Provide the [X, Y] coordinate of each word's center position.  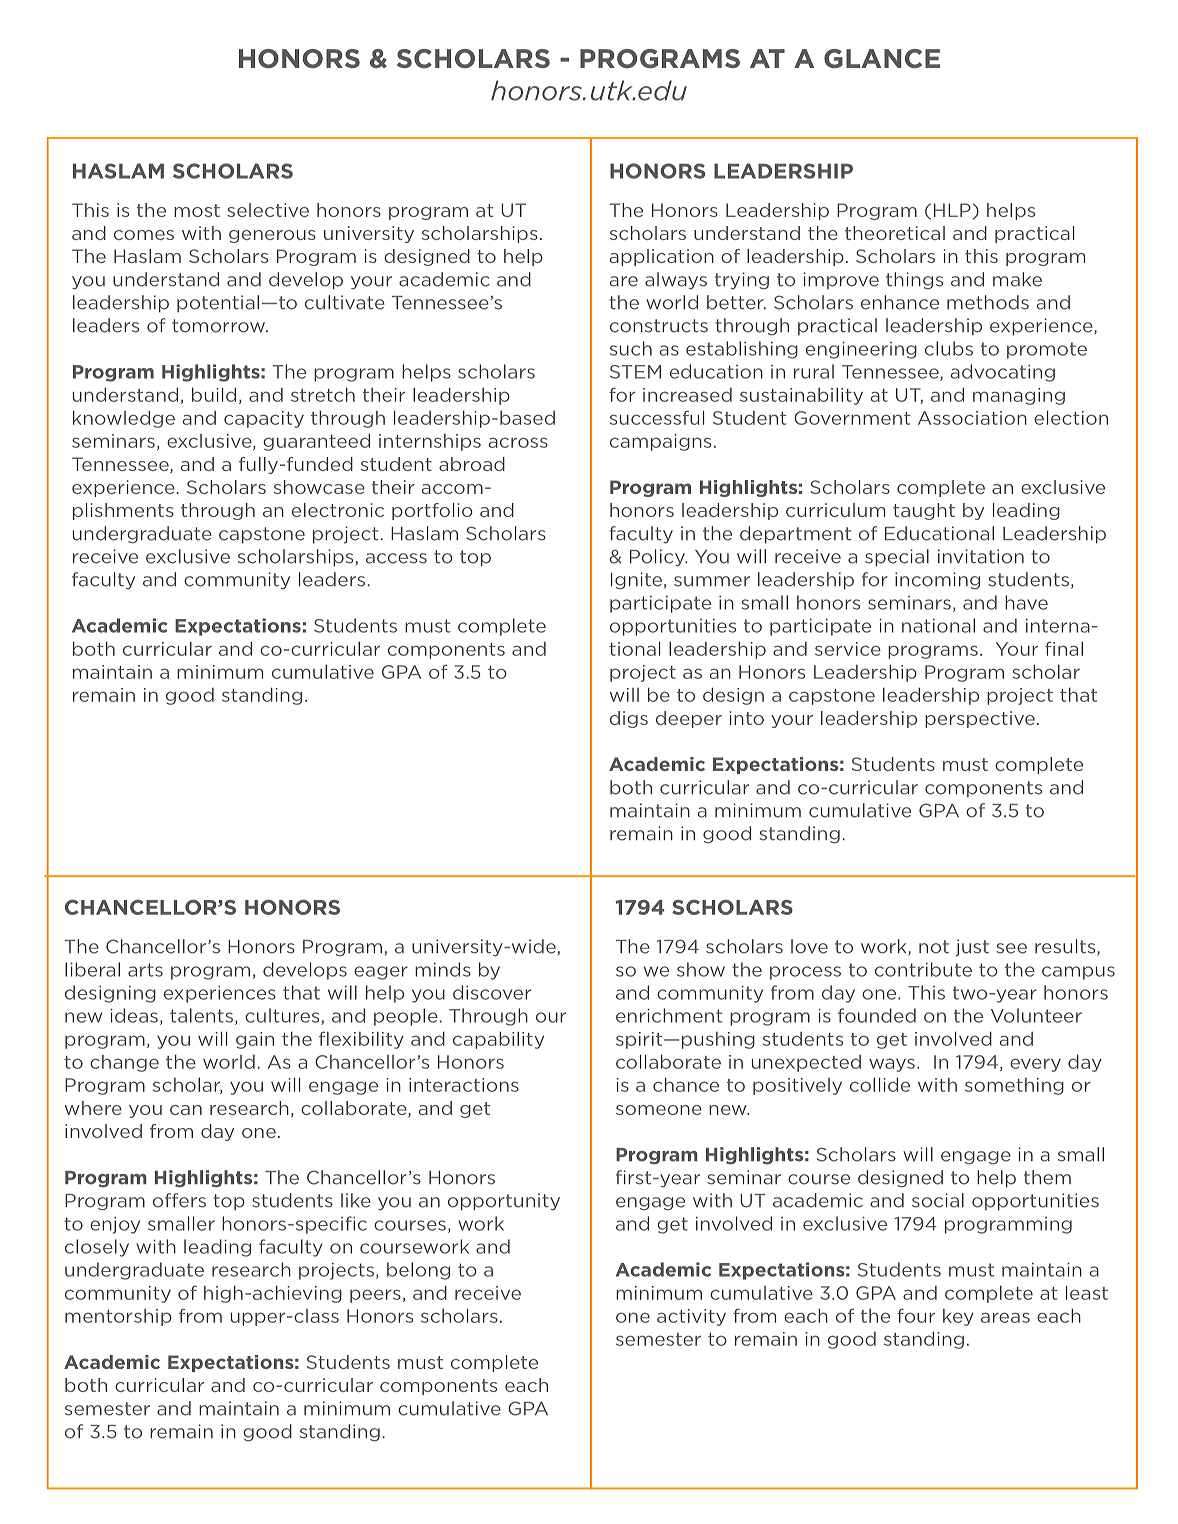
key [958, 1317]
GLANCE [882, 59]
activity [691, 1317]
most [197, 210]
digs [629, 719]
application [662, 257]
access [396, 558]
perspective [980, 719]
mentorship [118, 1317]
